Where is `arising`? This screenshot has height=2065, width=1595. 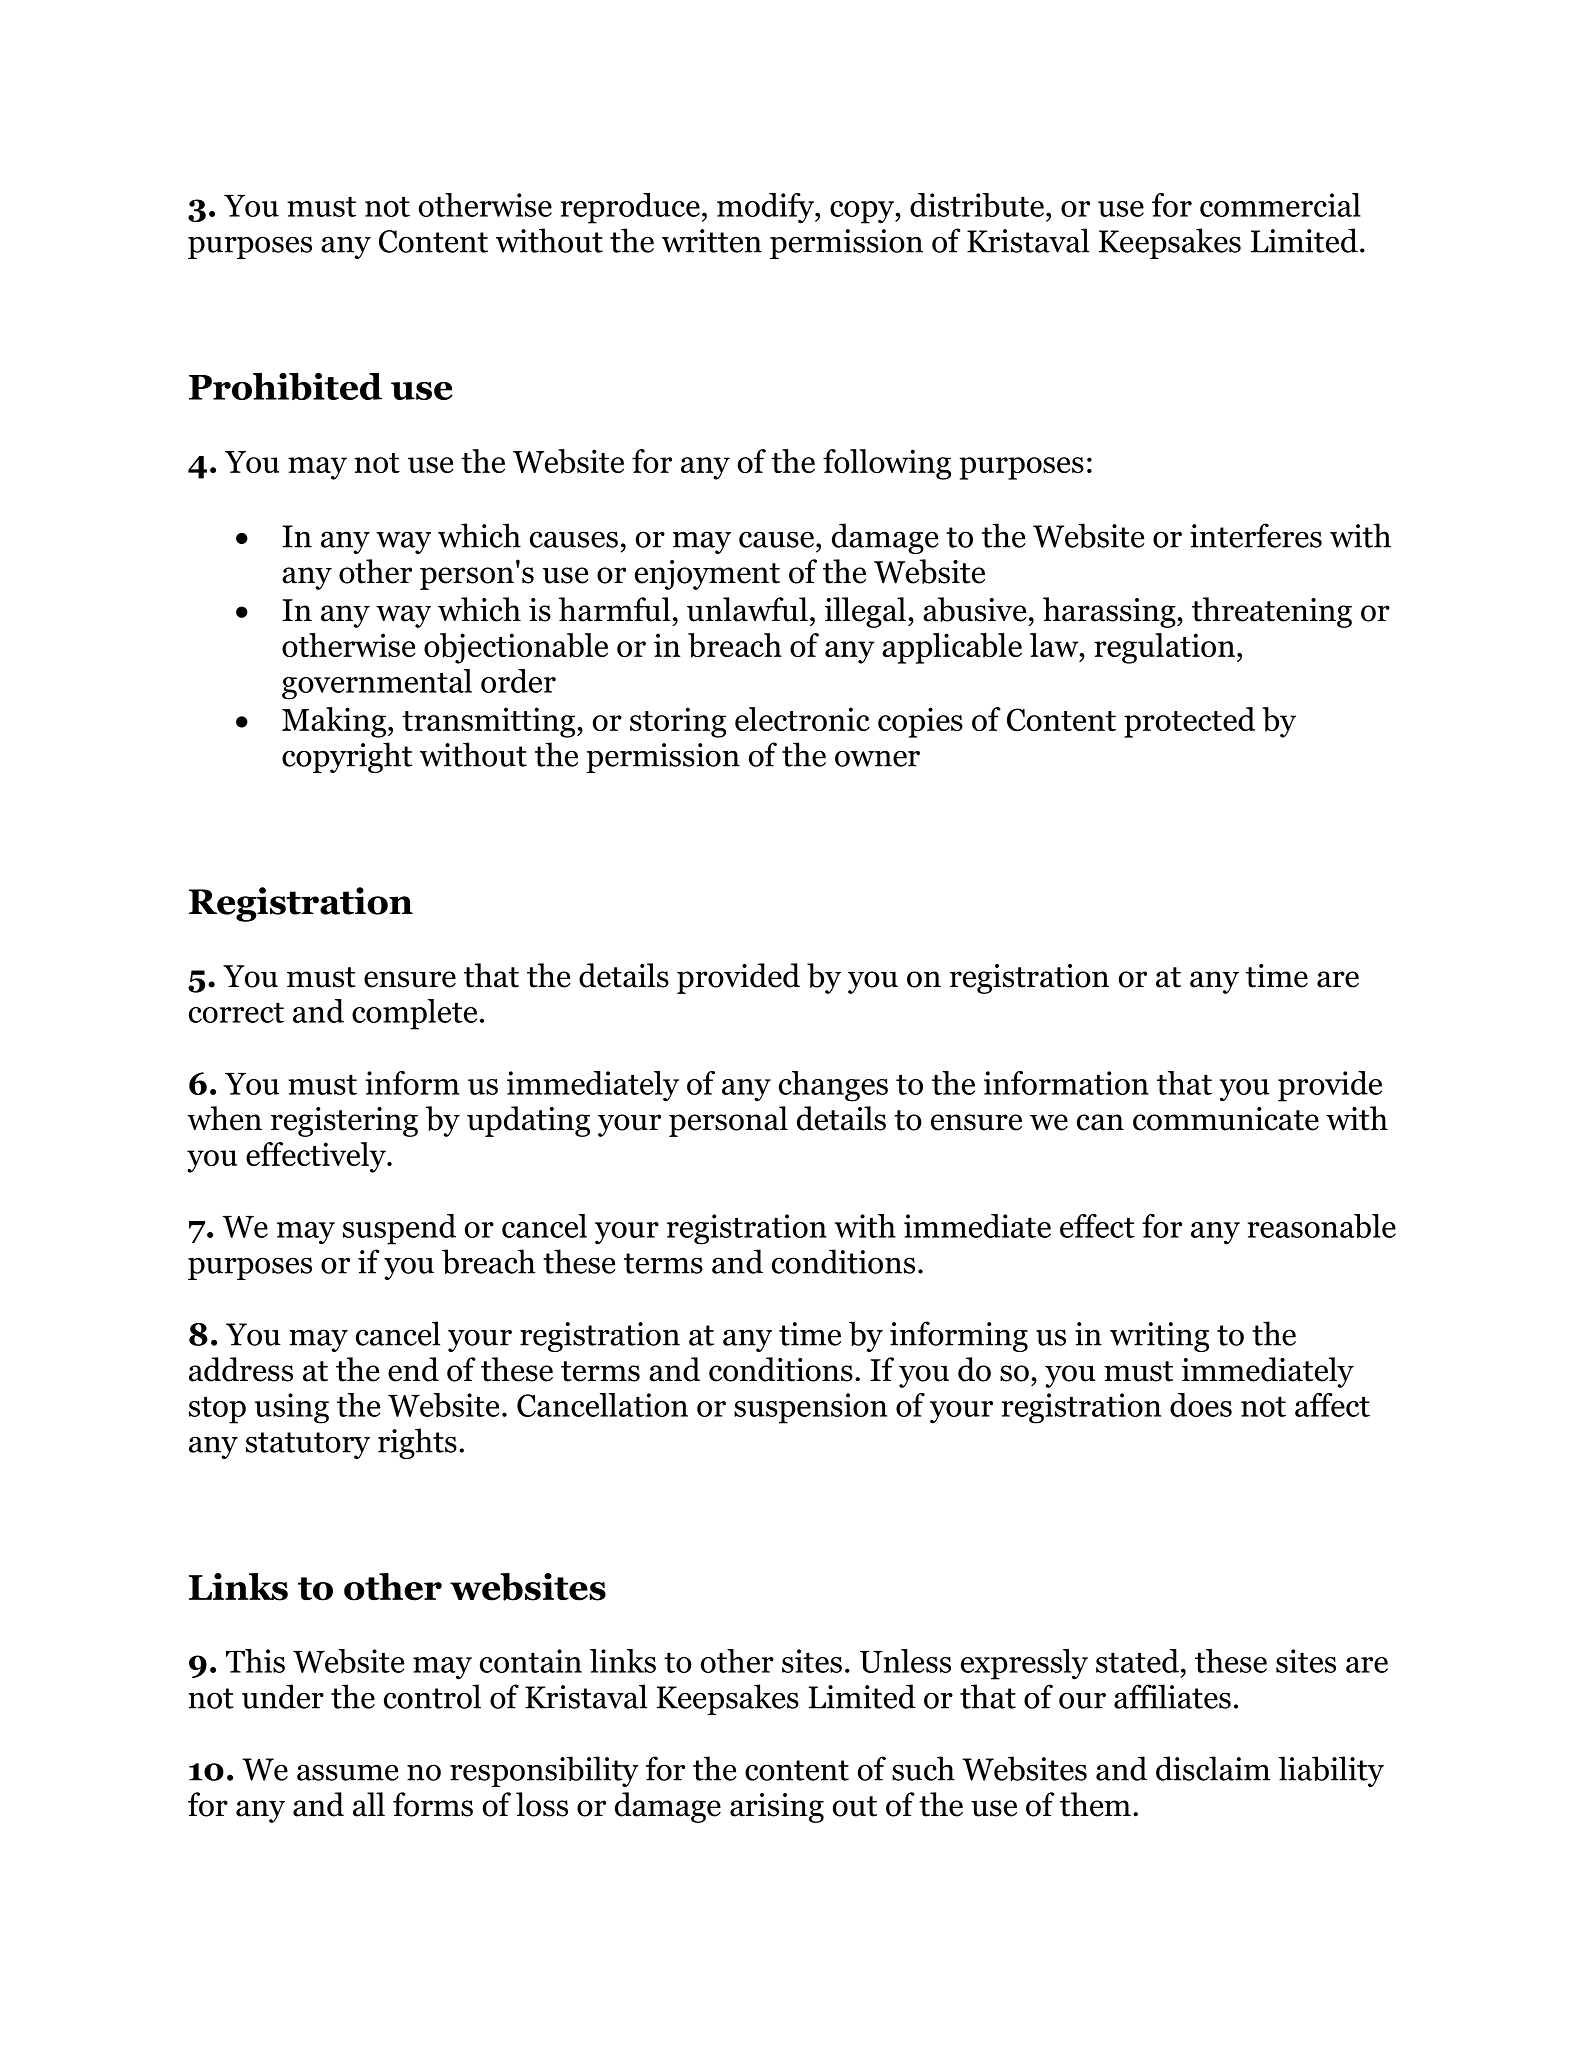 arising is located at coordinates (777, 1808).
